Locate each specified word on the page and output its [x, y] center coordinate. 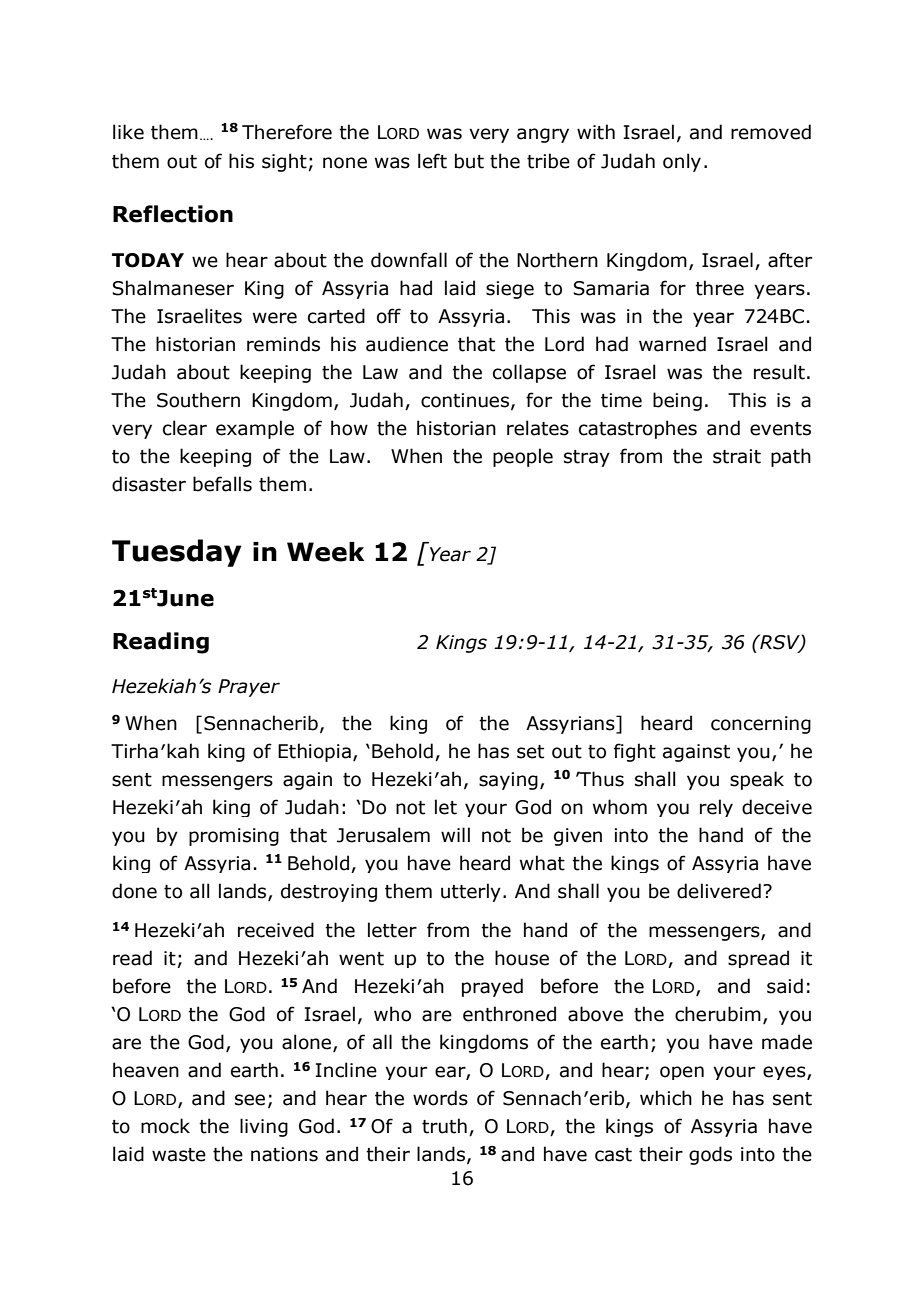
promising [234, 837]
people [523, 457]
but [469, 161]
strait [737, 456]
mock [165, 1126]
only [682, 162]
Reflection [173, 214]
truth [444, 1126]
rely [716, 808]
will [455, 834]
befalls [222, 484]
